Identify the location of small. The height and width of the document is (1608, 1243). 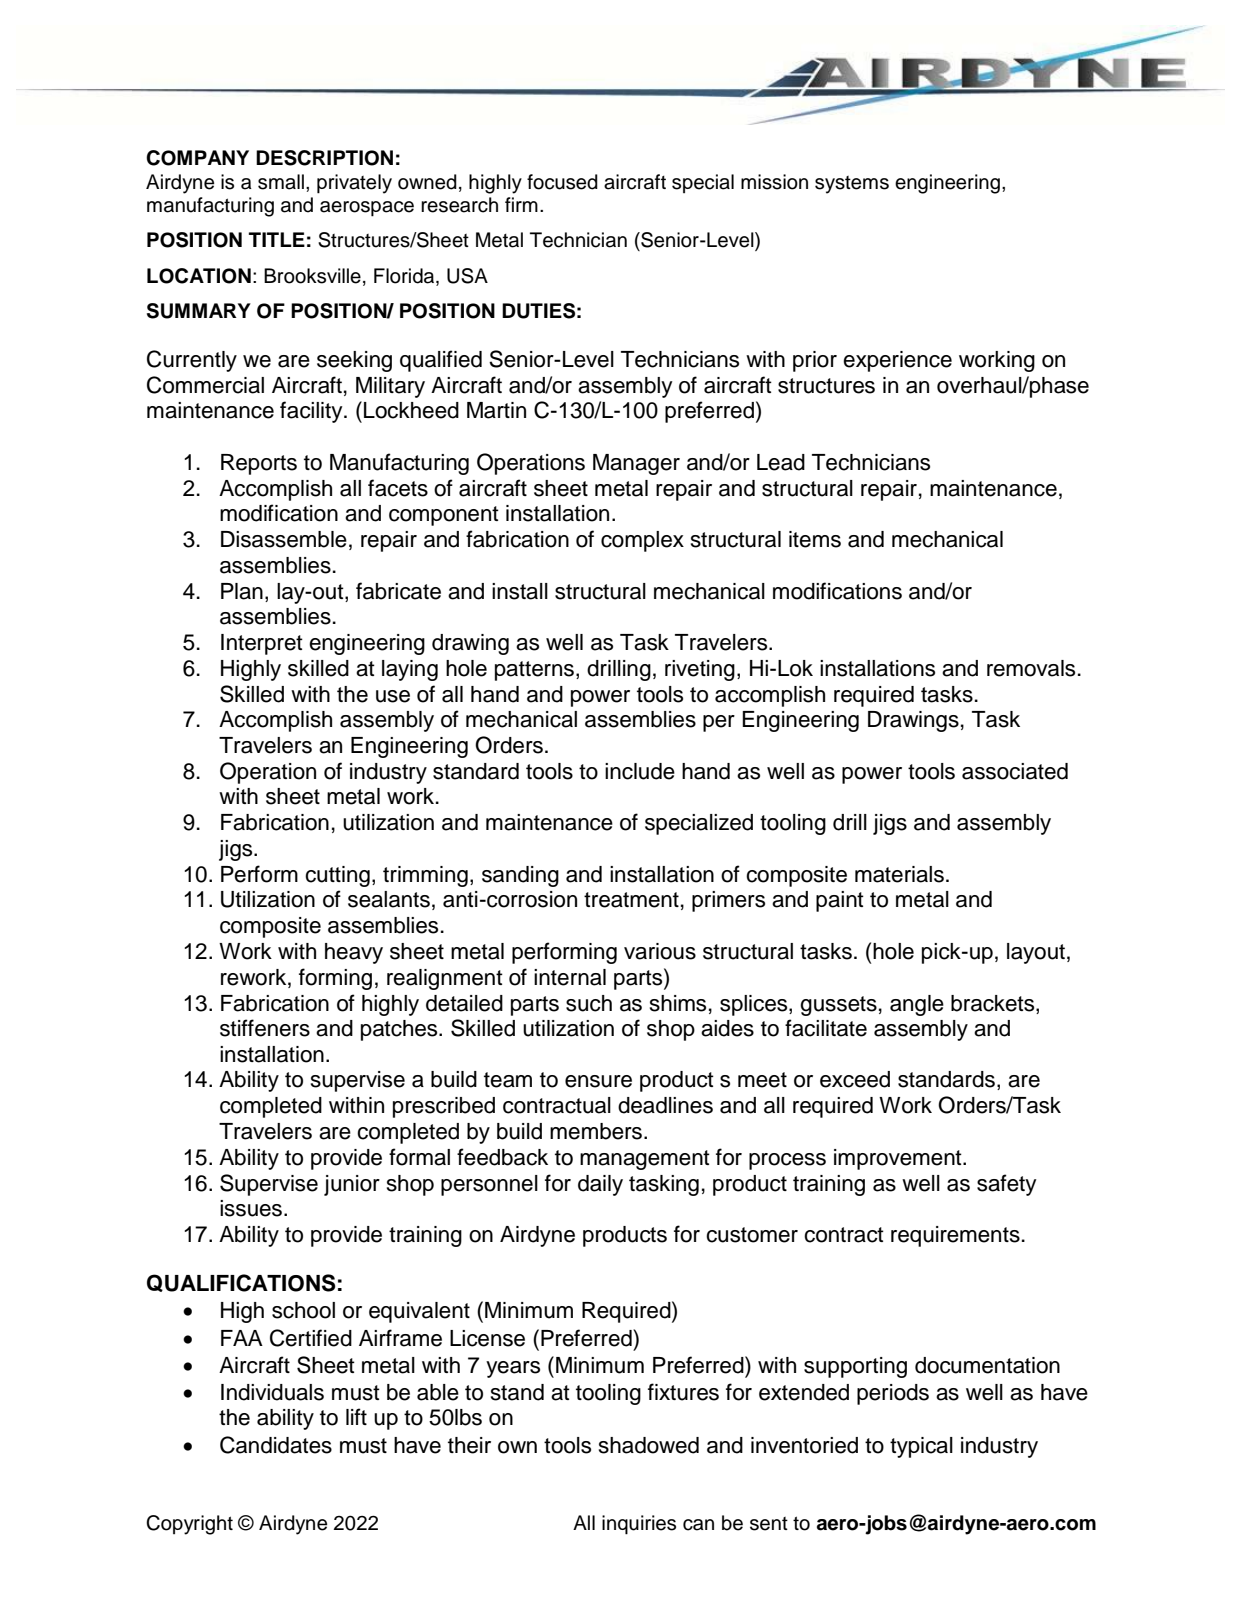
(281, 182).
